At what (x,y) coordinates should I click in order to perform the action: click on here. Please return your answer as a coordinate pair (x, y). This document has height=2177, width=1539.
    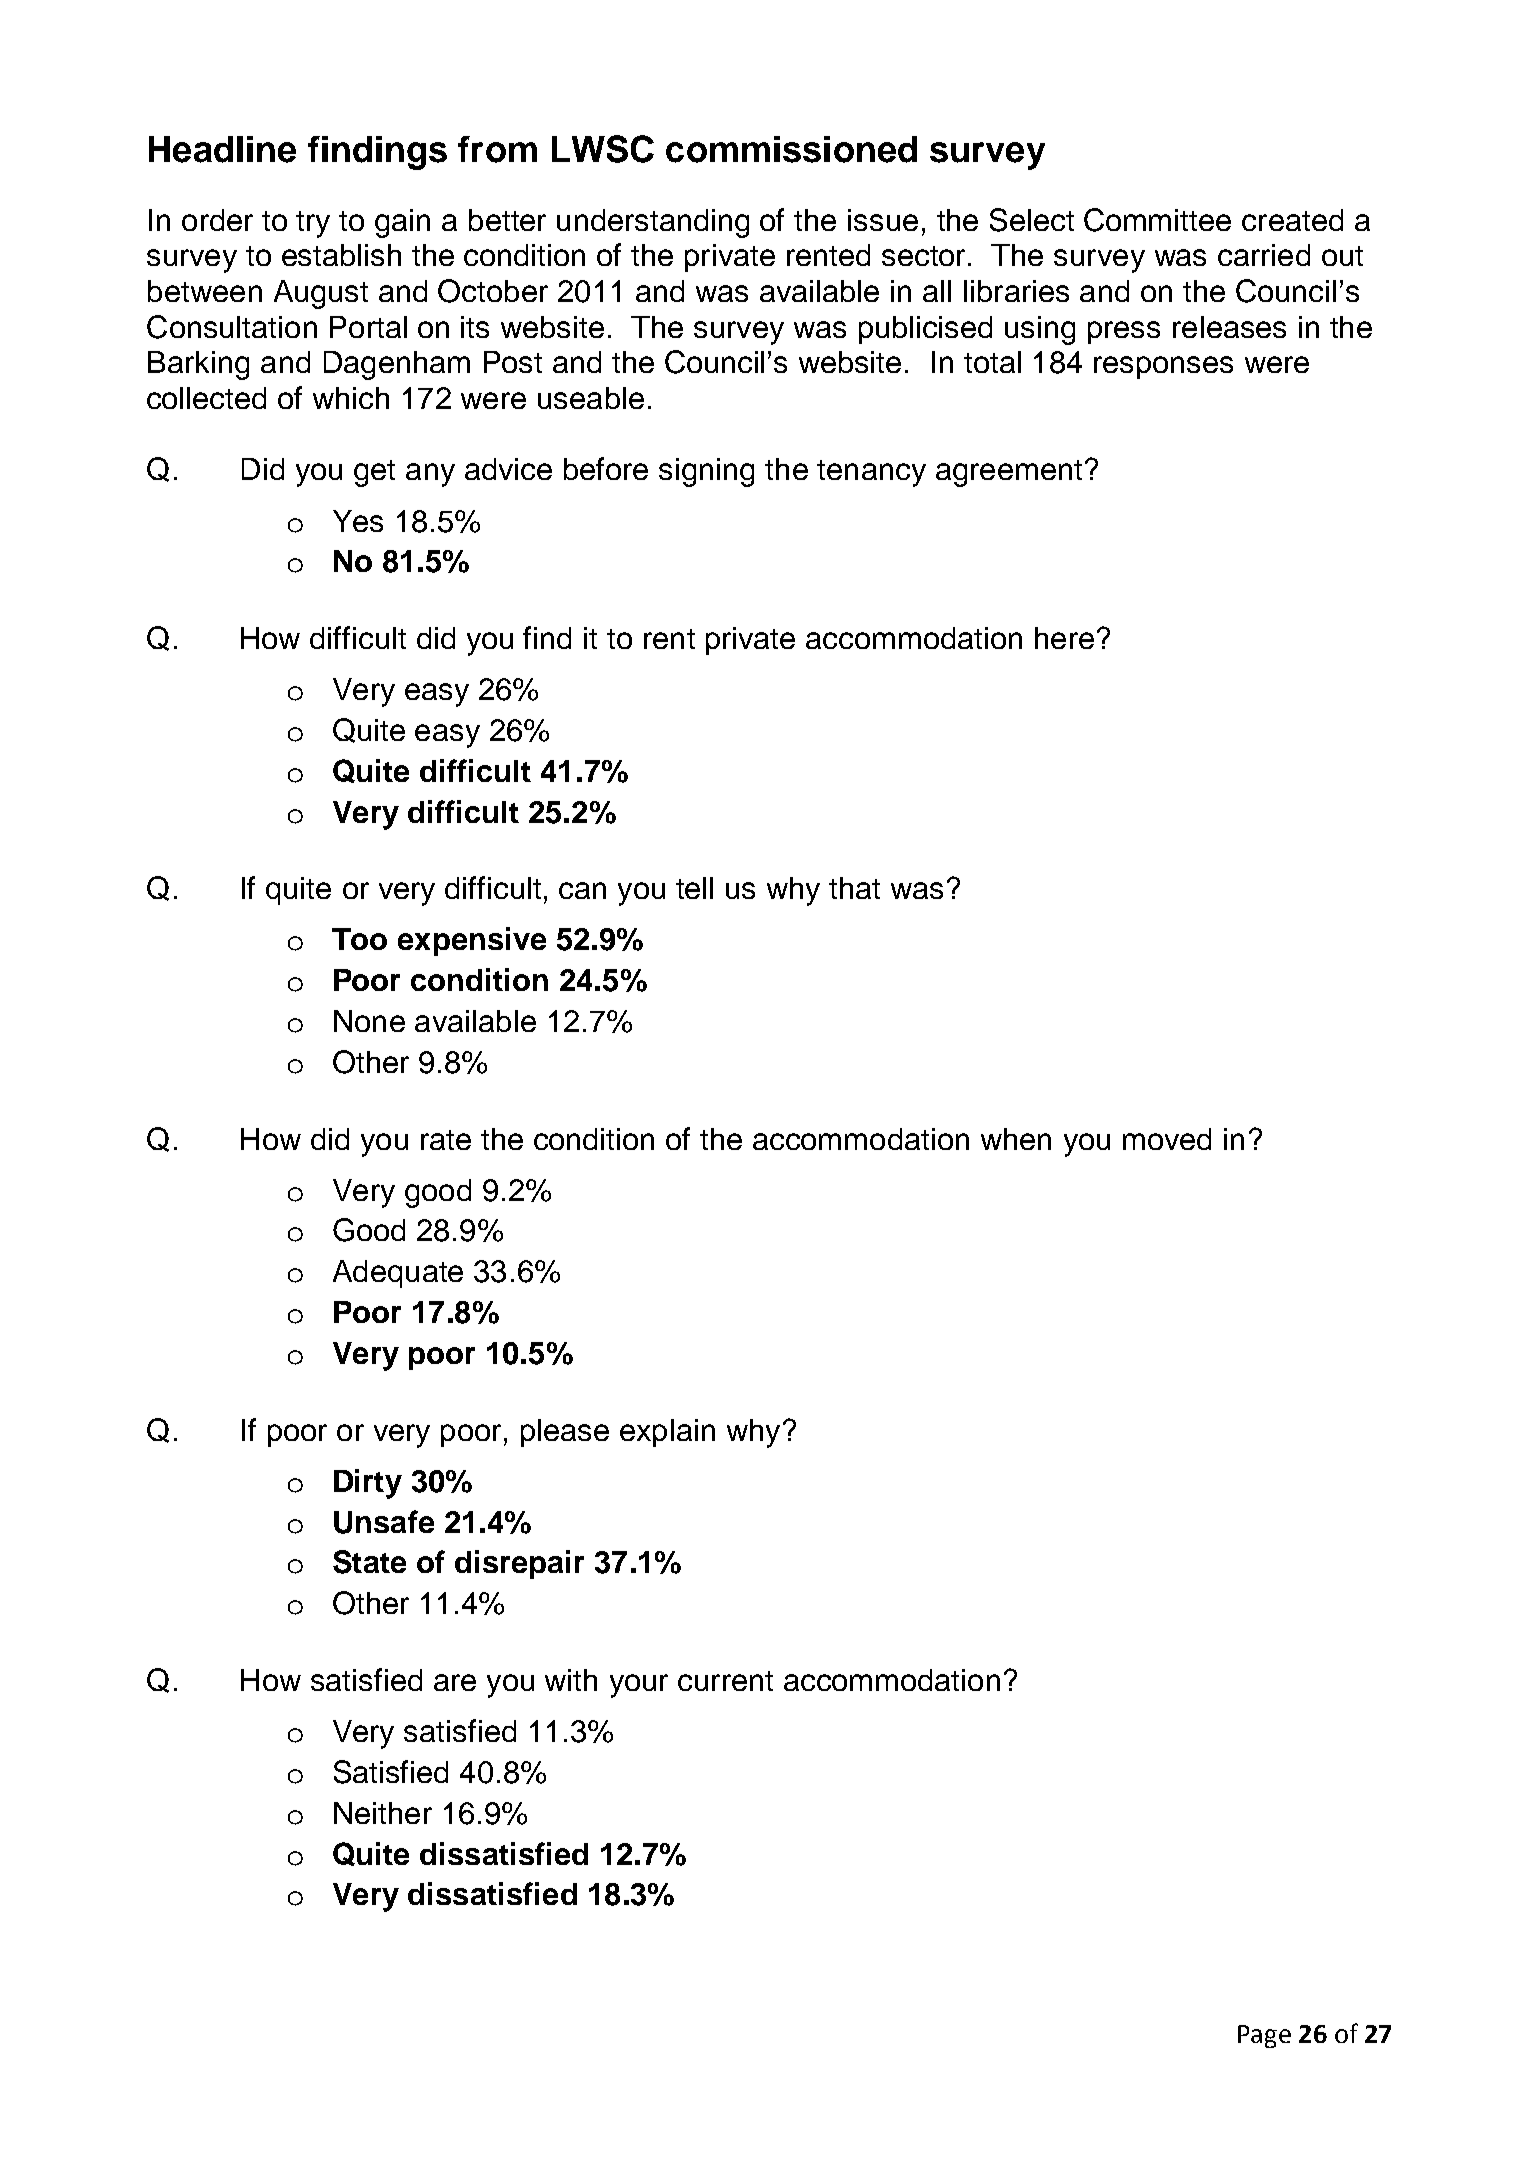
    Looking at the image, I should click on (1064, 638).
